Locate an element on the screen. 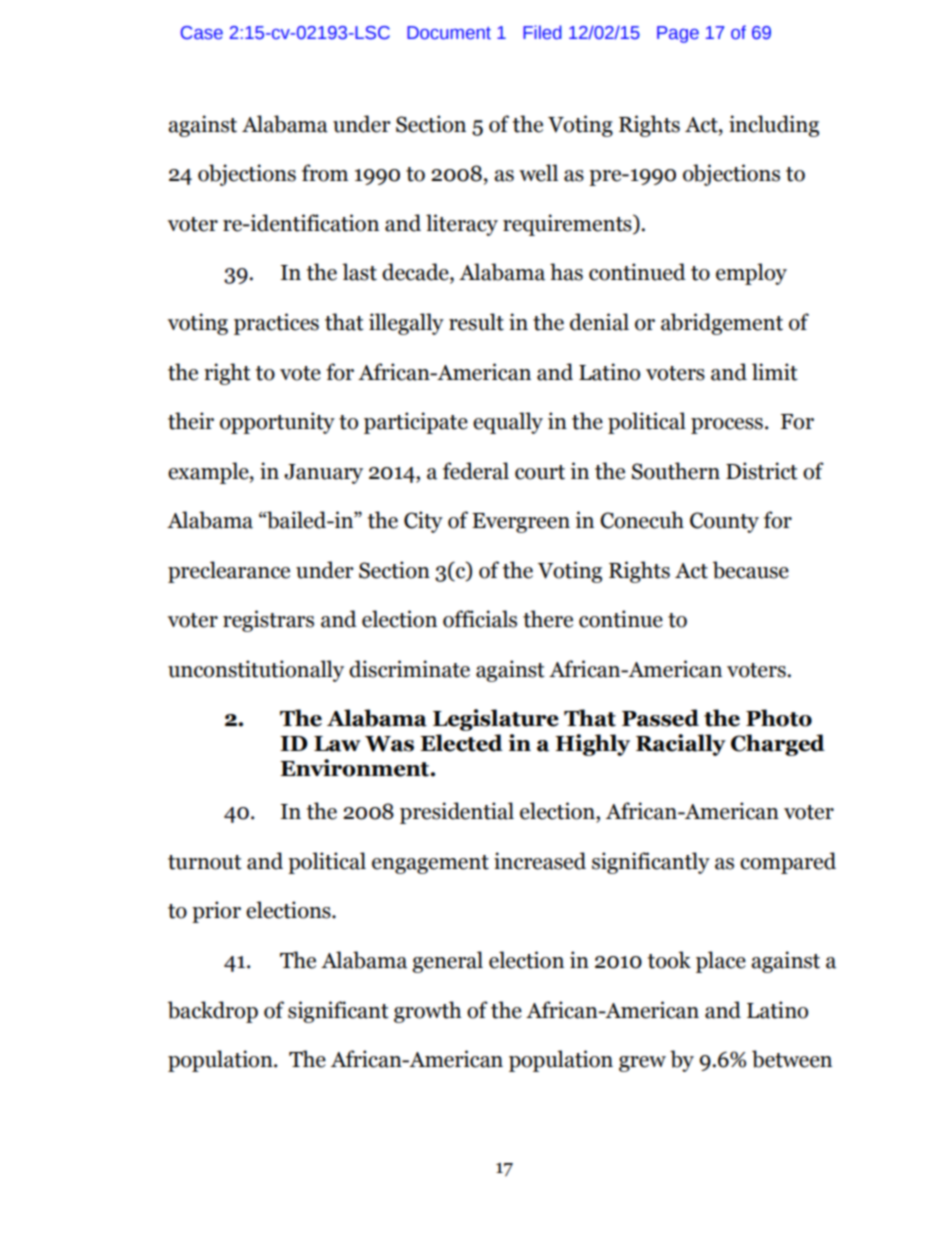 The height and width of the screenshot is (1233, 952). growth is located at coordinates (428, 1012).
